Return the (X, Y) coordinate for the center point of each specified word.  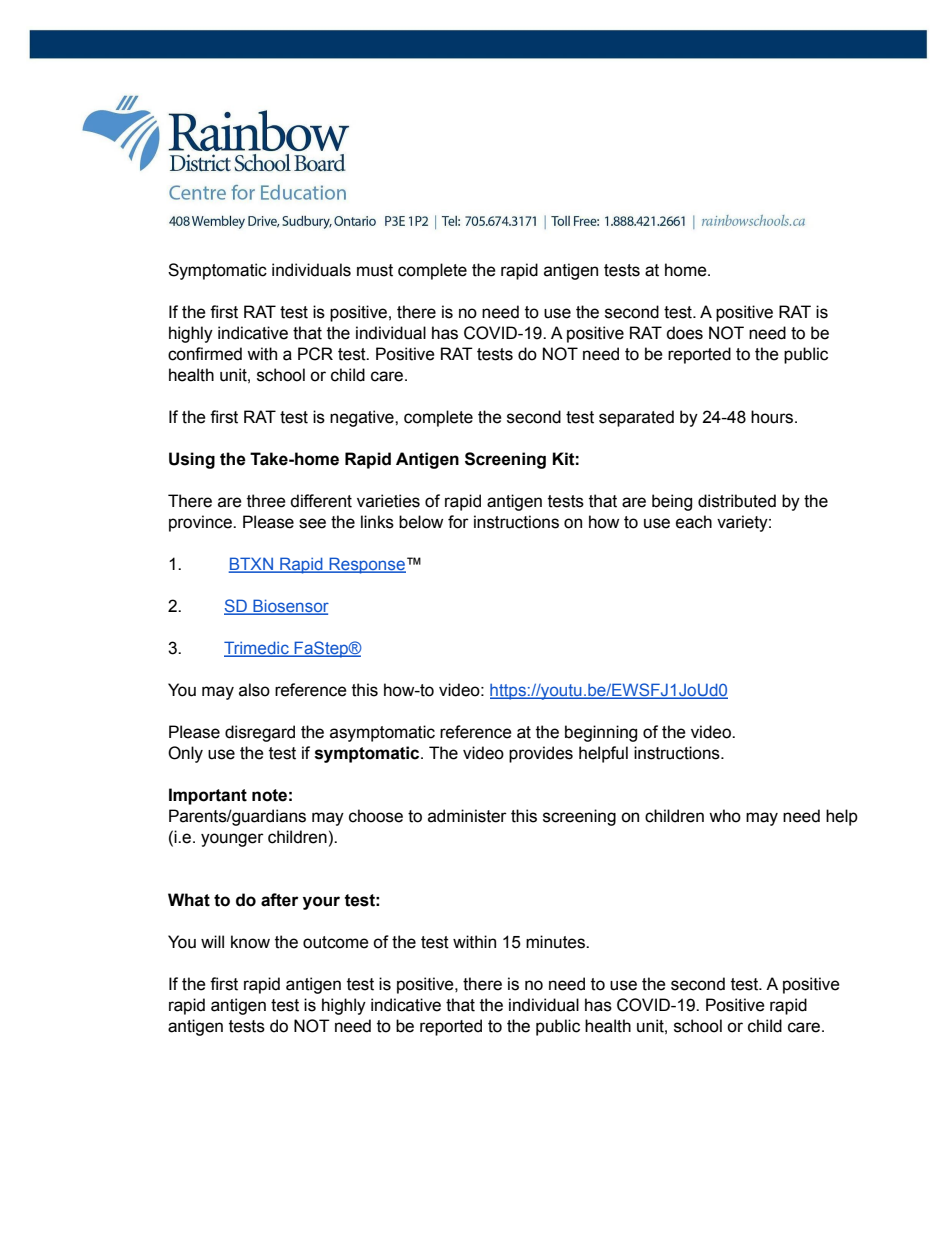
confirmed (205, 354)
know (250, 942)
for (458, 522)
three (266, 501)
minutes (556, 942)
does (684, 333)
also (254, 690)
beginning (601, 733)
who (725, 816)
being (672, 502)
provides (541, 754)
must (375, 270)
